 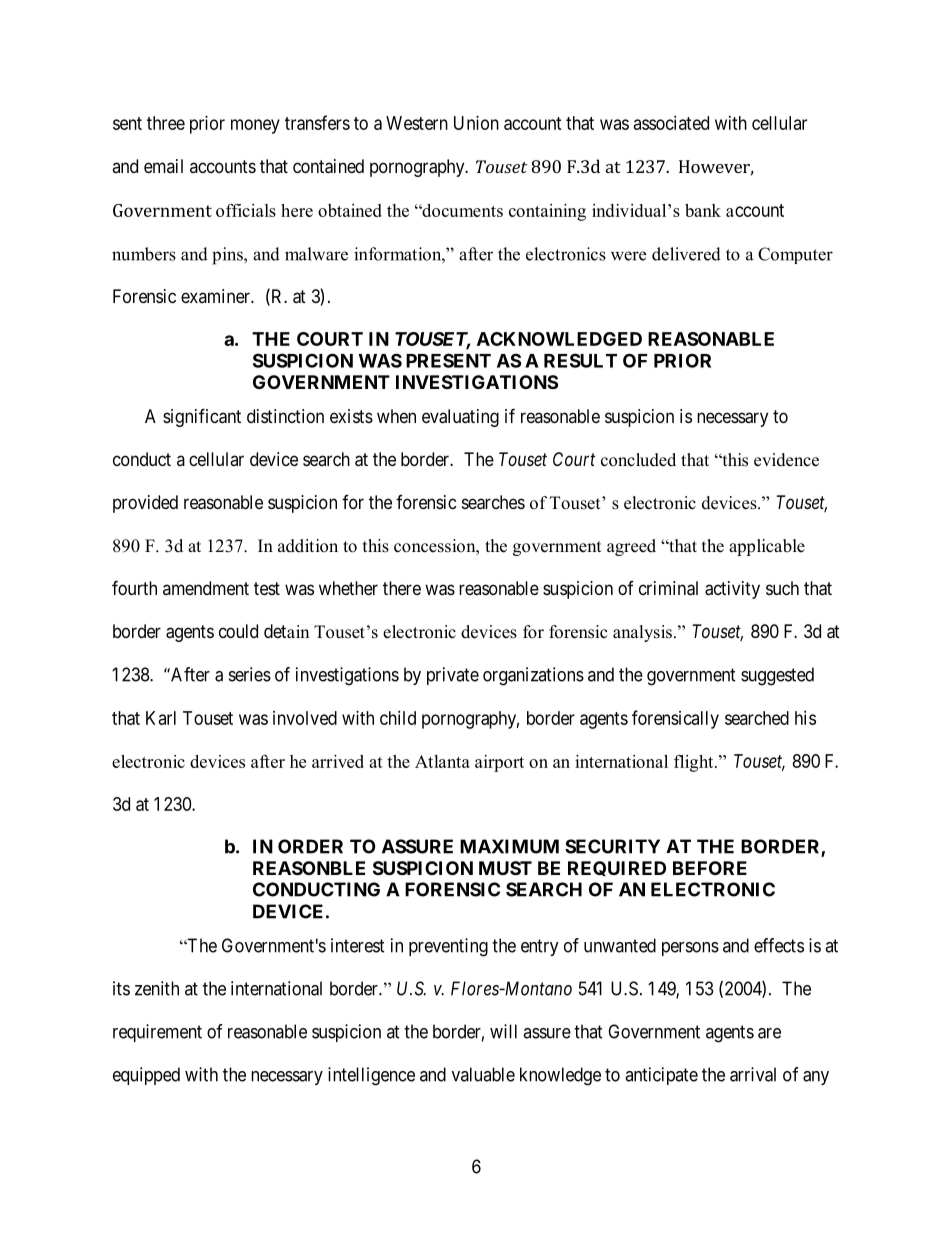 I want to click on arrival, so click(x=753, y=1074).
